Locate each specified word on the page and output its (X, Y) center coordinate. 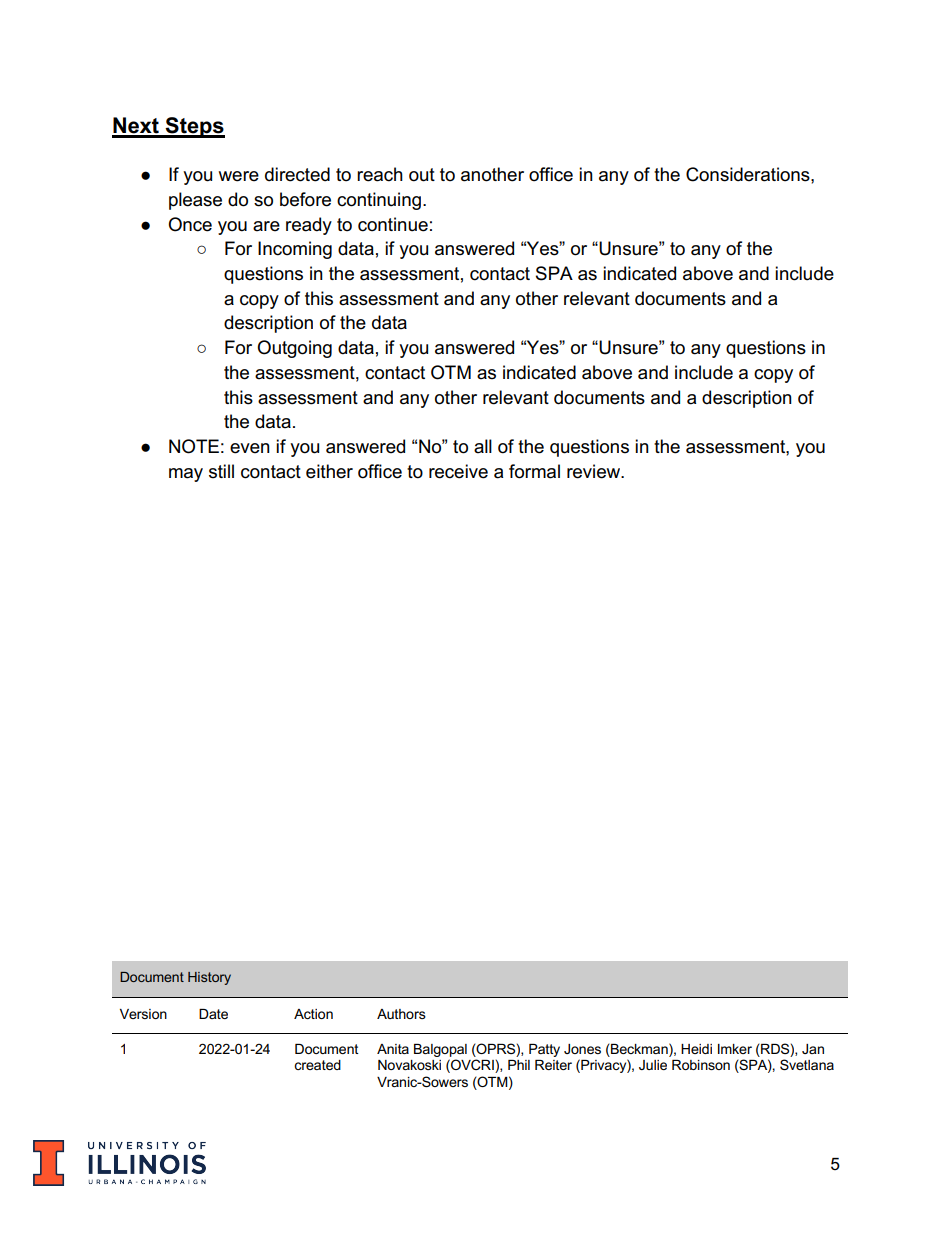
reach (380, 174)
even (250, 448)
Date (213, 1014)
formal (534, 471)
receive (458, 471)
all (483, 446)
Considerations (749, 174)
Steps (194, 127)
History (209, 978)
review (595, 471)
